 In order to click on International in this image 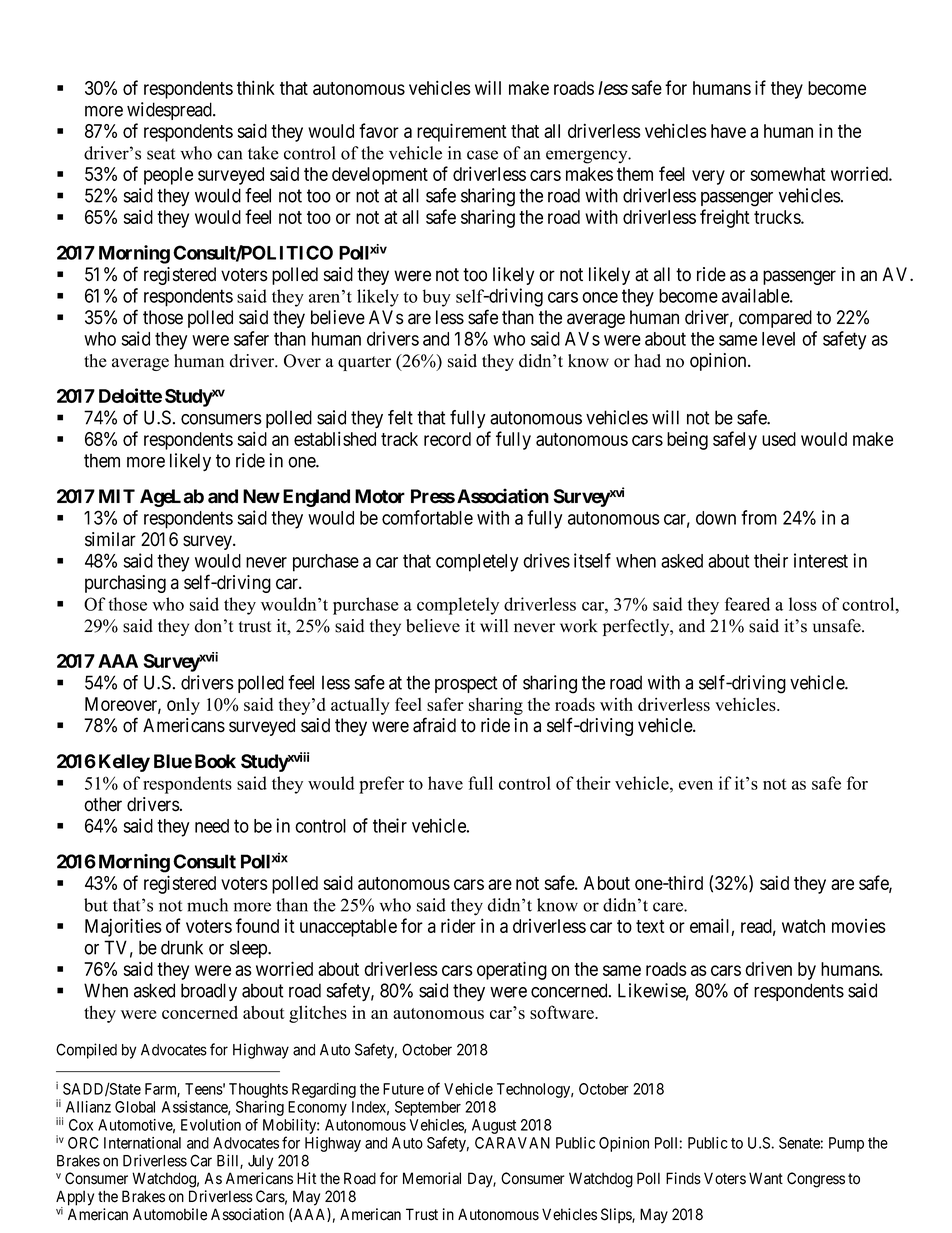, I will do `click(142, 1143)`.
